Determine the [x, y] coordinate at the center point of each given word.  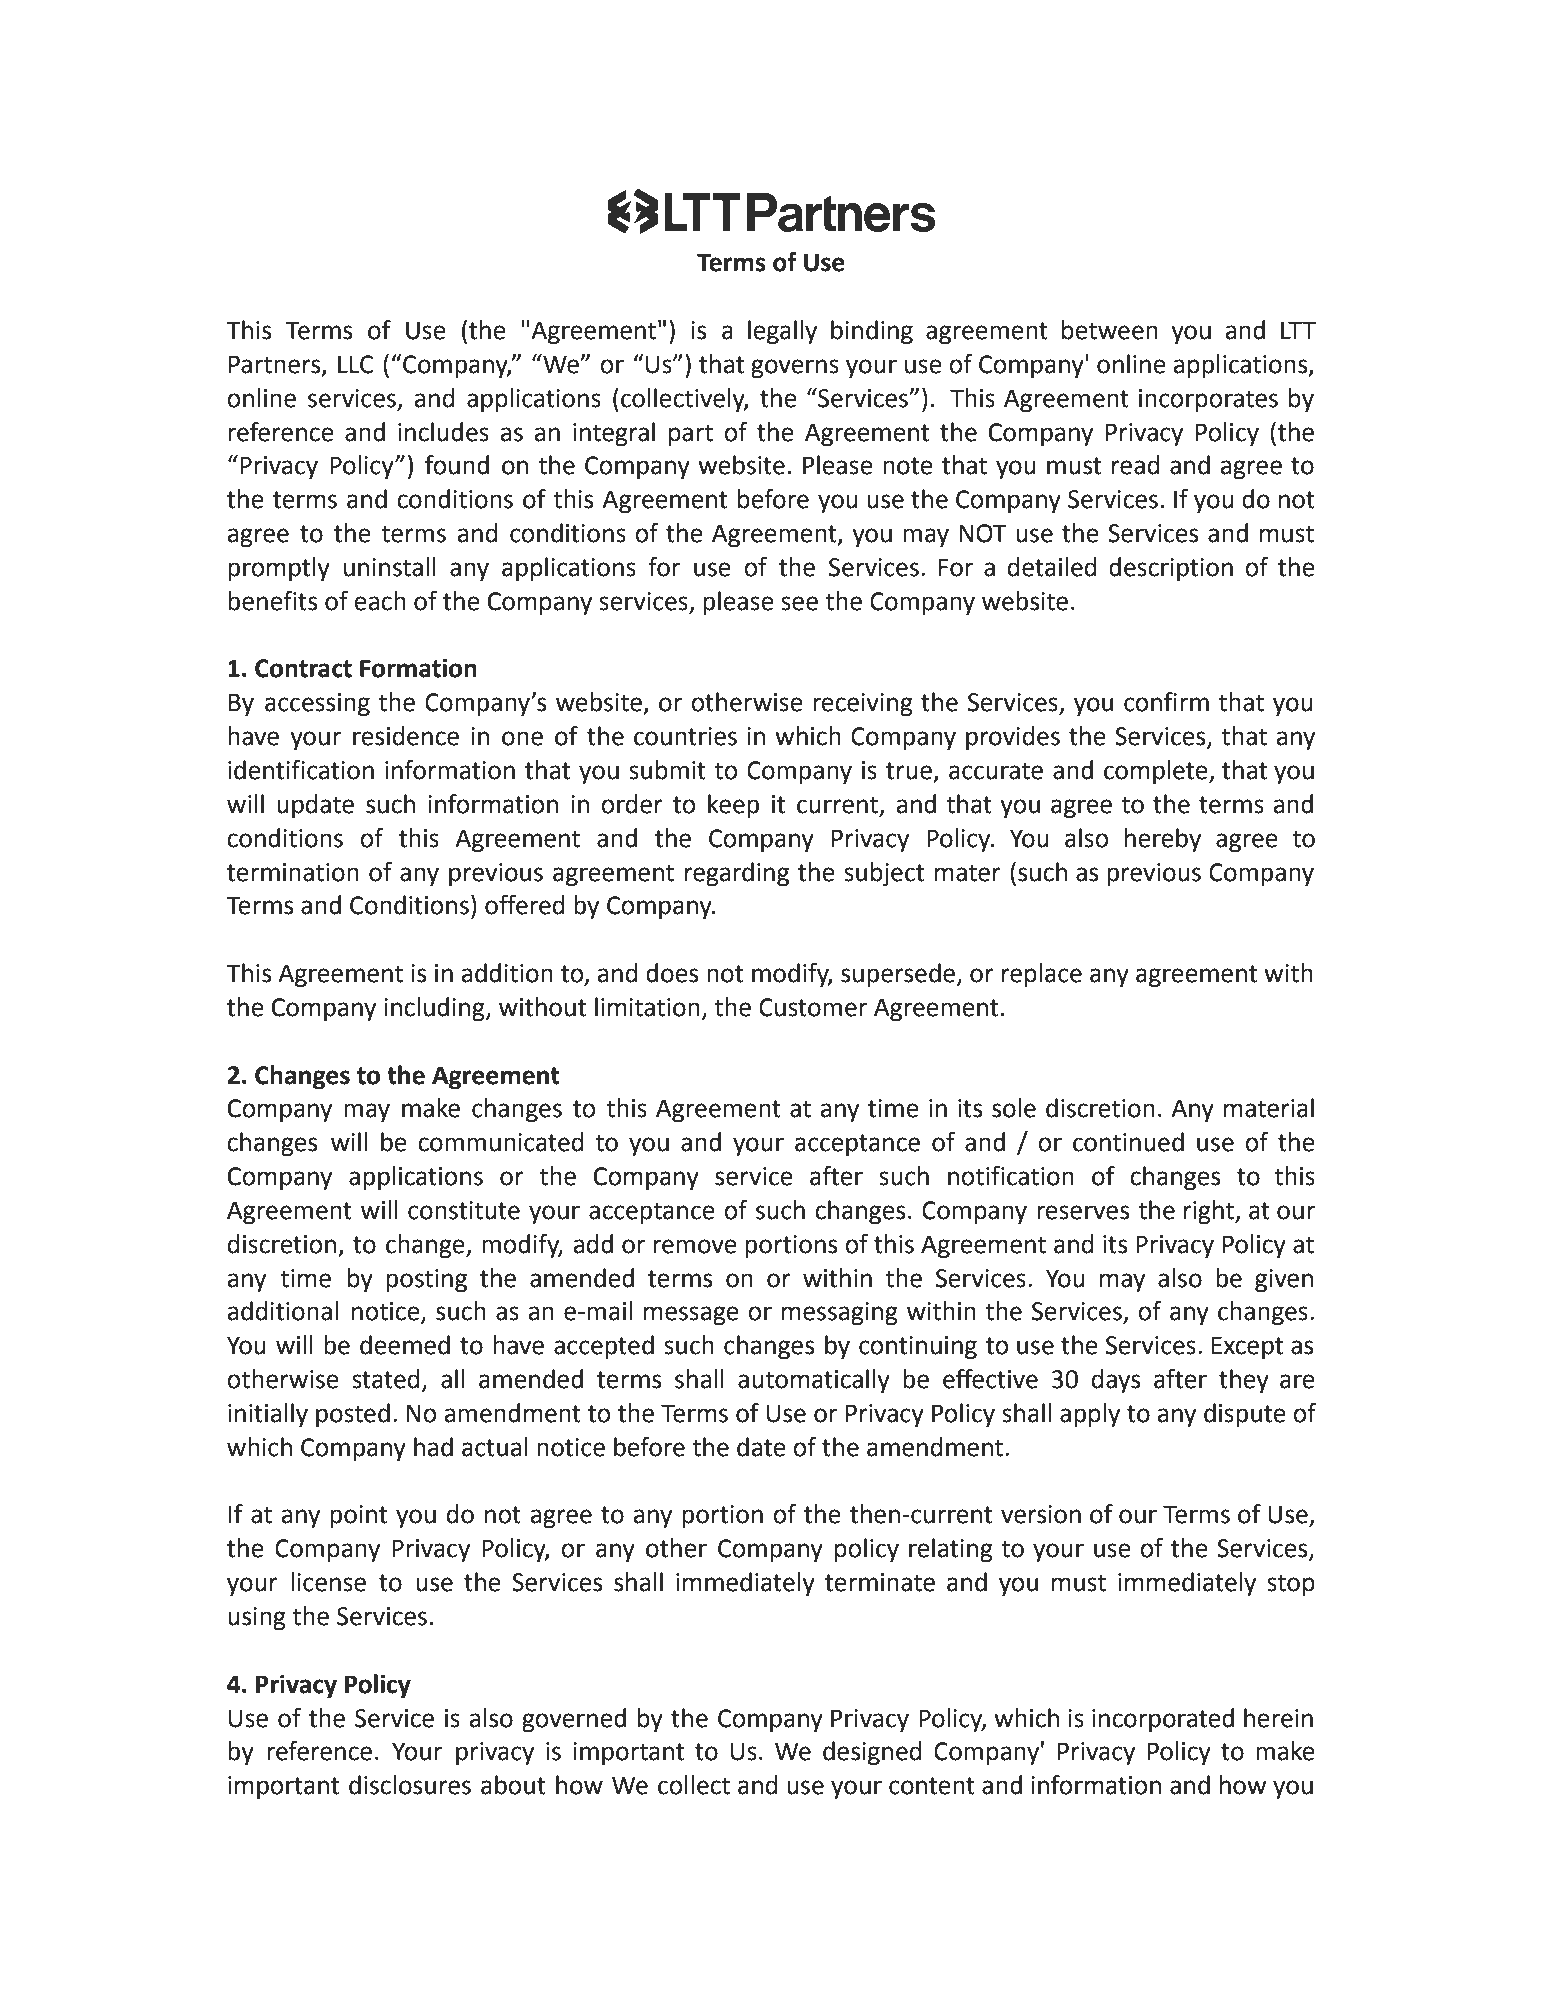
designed [872, 1753]
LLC [355, 364]
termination [293, 872]
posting [426, 1281]
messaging [840, 1314]
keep [733, 806]
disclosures [410, 1785]
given [1284, 1281]
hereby [1163, 840]
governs [795, 369]
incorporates [1208, 400]
